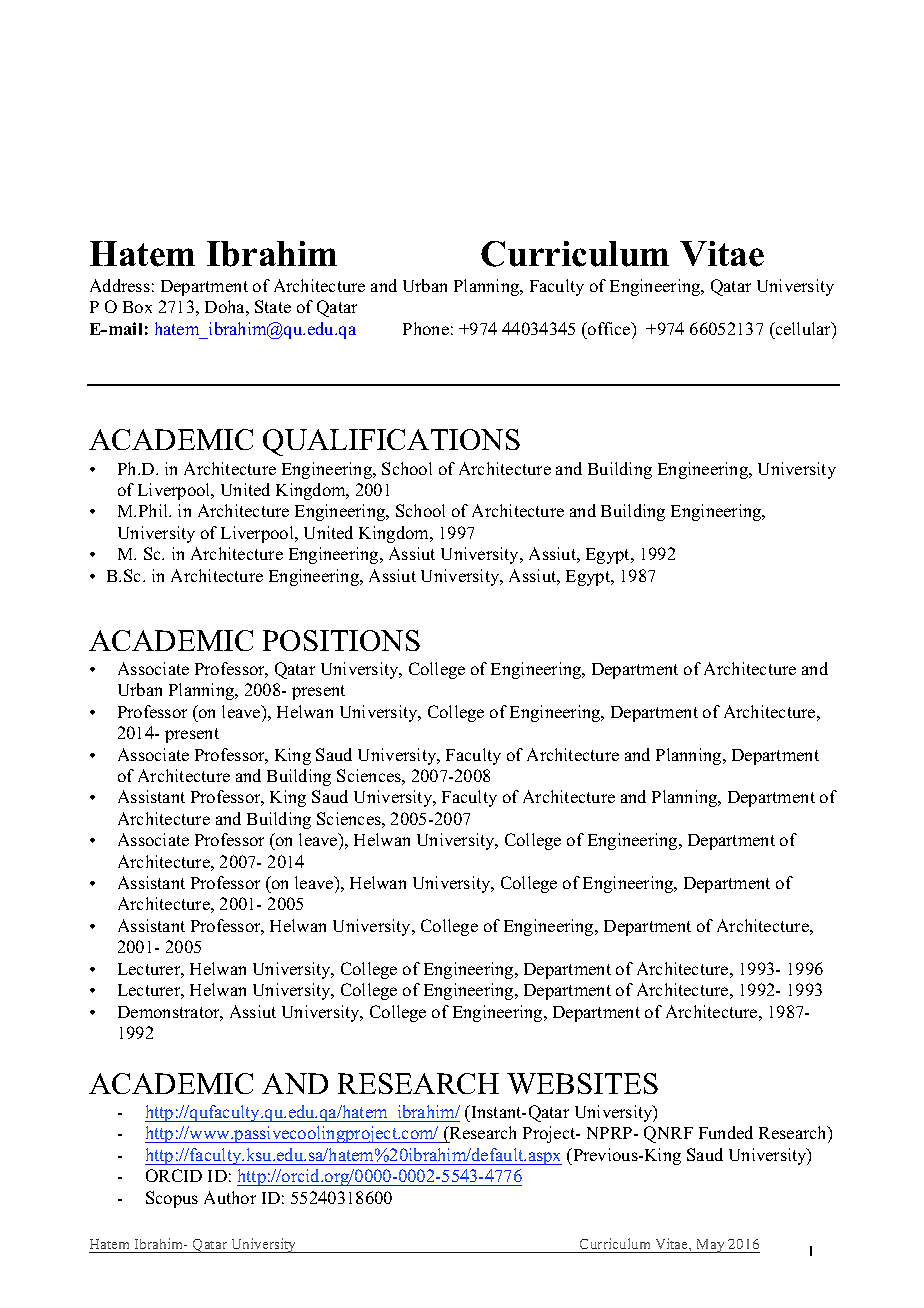 The image size is (924, 1308). What do you see at coordinates (120, 285) in the image?
I see `Address` at bounding box center [120, 285].
